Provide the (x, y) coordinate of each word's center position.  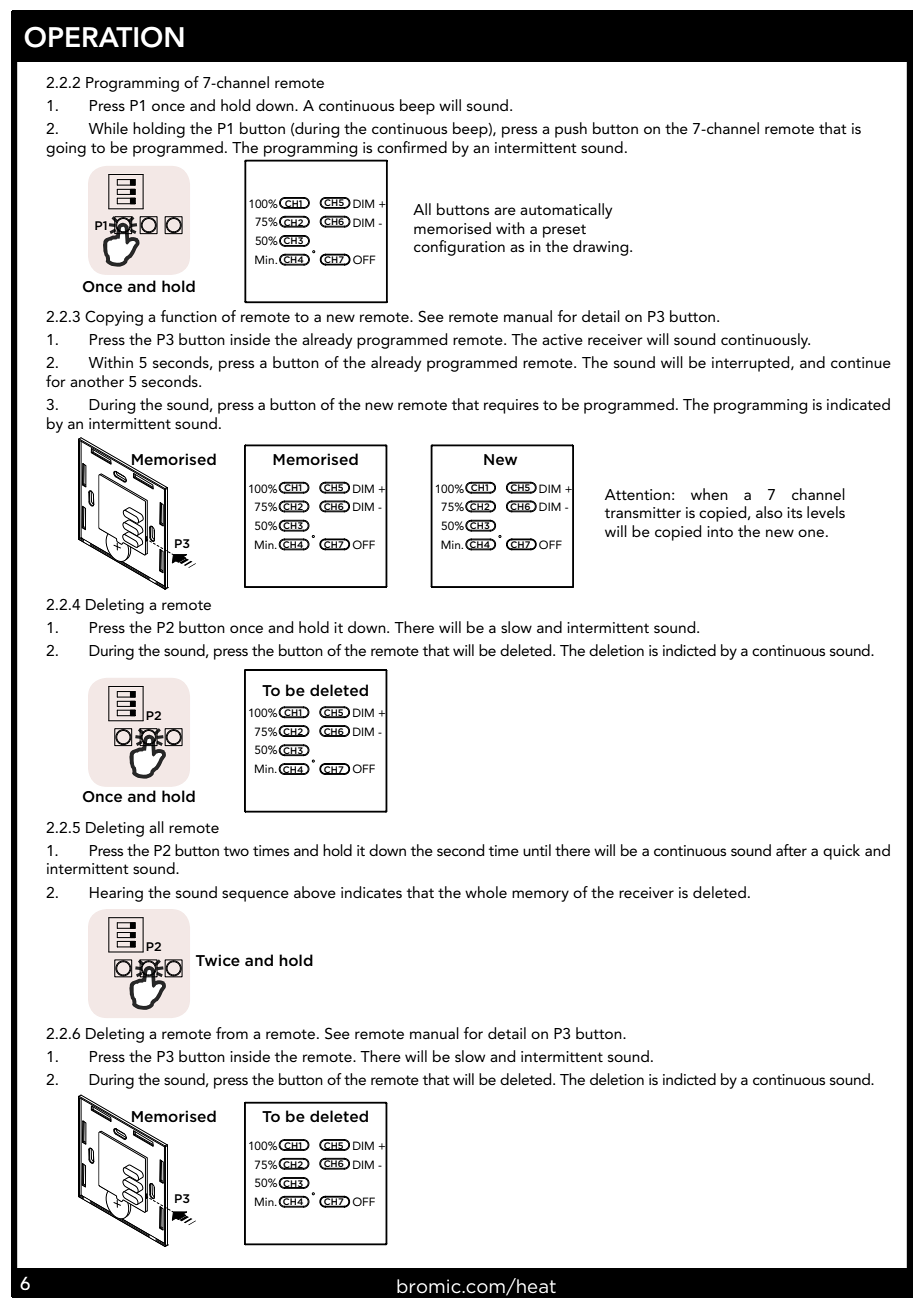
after (791, 850)
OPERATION (104, 37)
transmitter (643, 512)
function (189, 316)
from (232, 1033)
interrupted (752, 364)
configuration (459, 248)
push (571, 130)
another (97, 381)
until (537, 850)
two (236, 851)
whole (486, 892)
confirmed (412, 147)
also (769, 512)
